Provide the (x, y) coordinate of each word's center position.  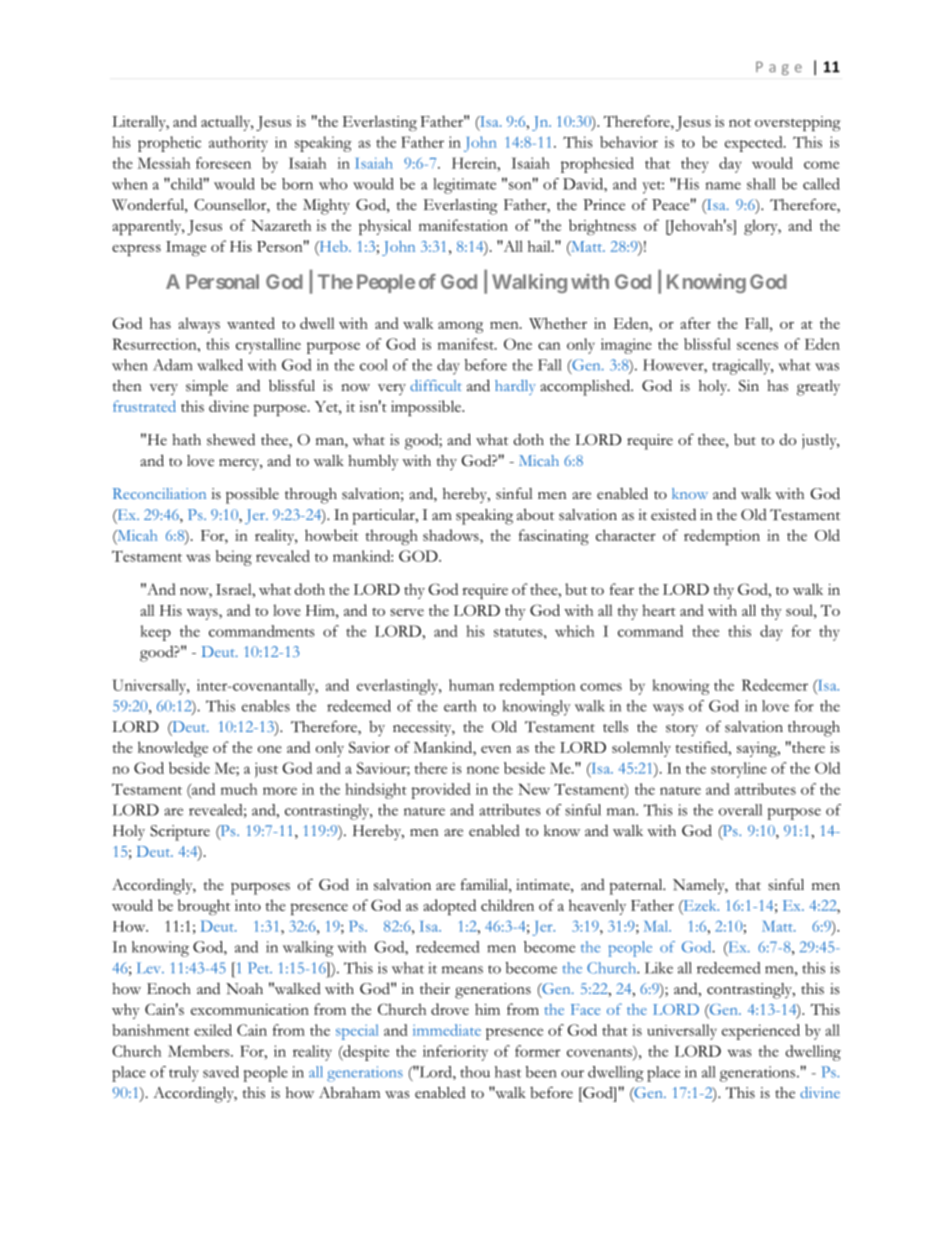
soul (800, 610)
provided (441, 791)
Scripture (180, 833)
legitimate (464, 186)
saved (221, 1072)
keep (156, 633)
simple (207, 388)
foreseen (223, 163)
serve (407, 612)
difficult (436, 385)
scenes (757, 346)
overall (740, 810)
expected (755, 144)
